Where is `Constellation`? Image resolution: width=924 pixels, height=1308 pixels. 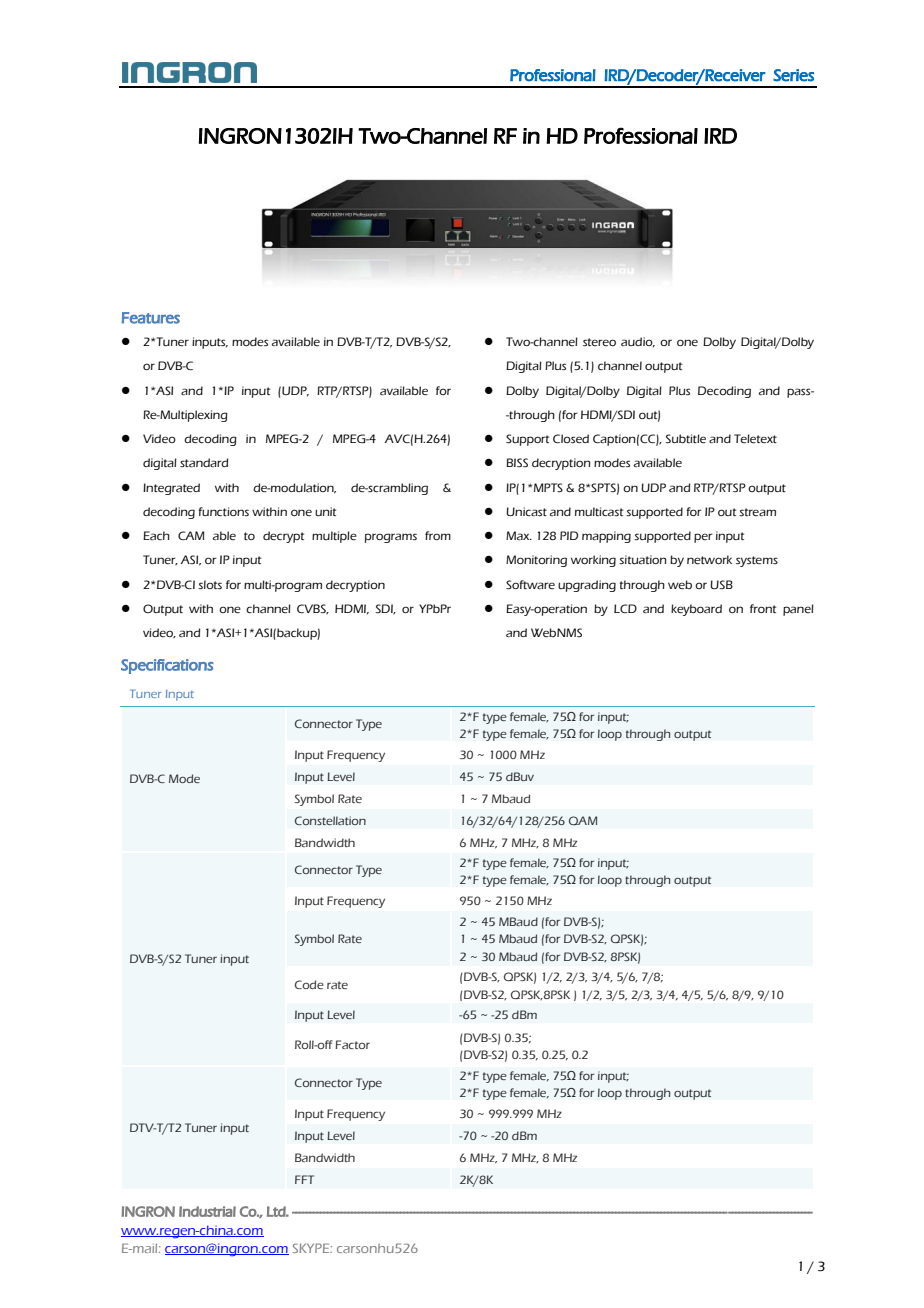
Constellation is located at coordinates (330, 820).
